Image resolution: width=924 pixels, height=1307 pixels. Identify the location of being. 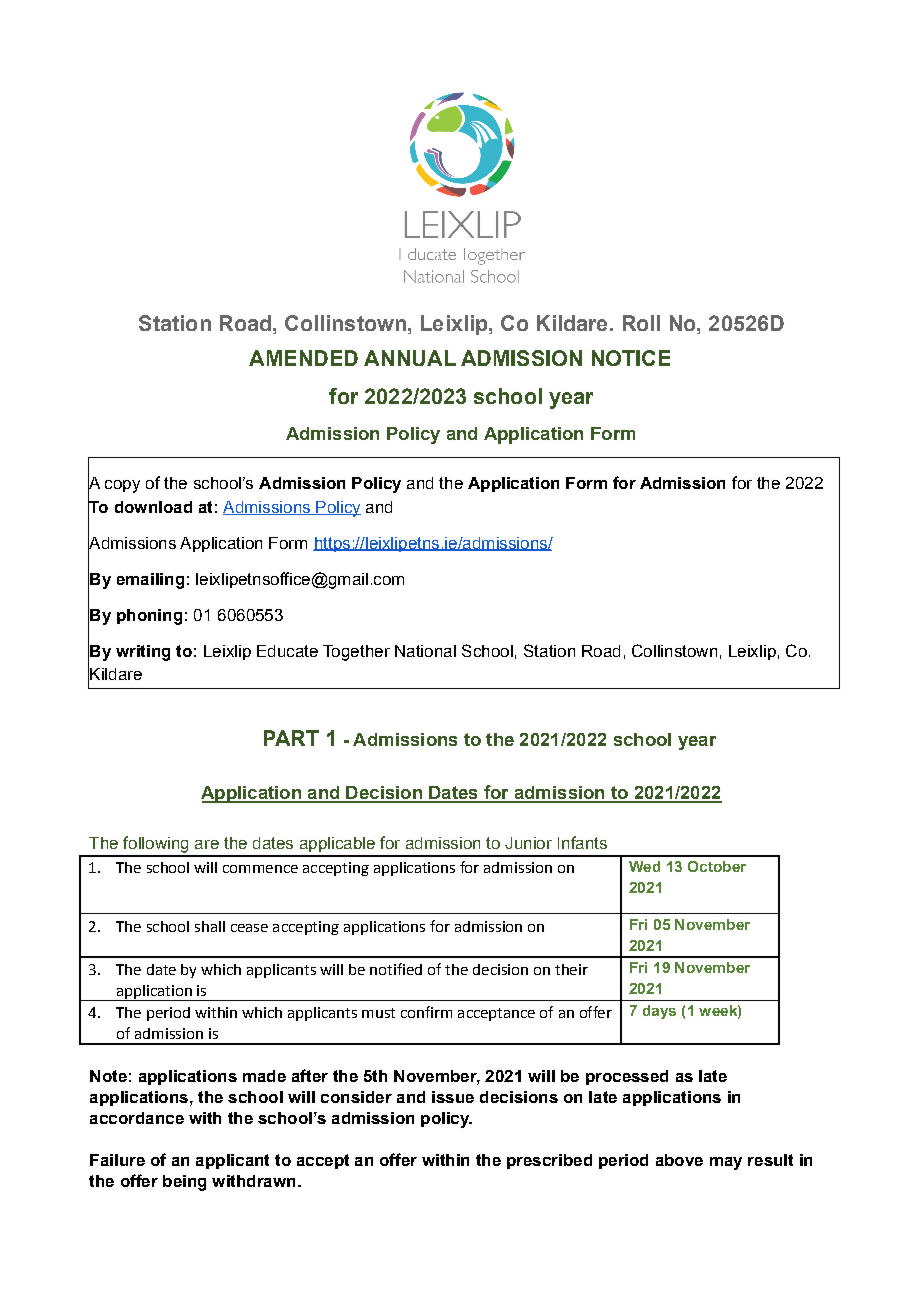
(184, 1183).
